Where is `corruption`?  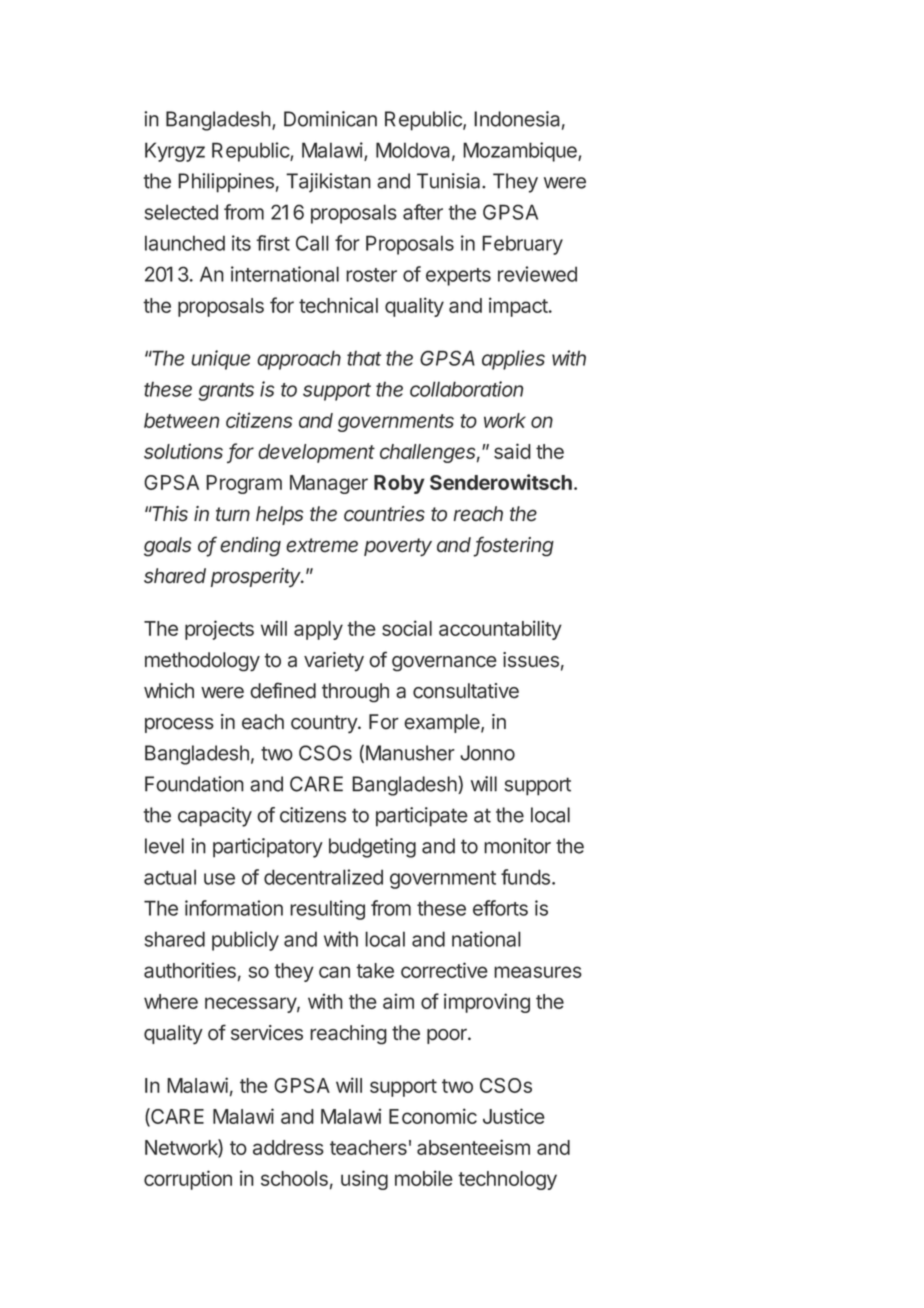 corruption is located at coordinates (188, 1180).
